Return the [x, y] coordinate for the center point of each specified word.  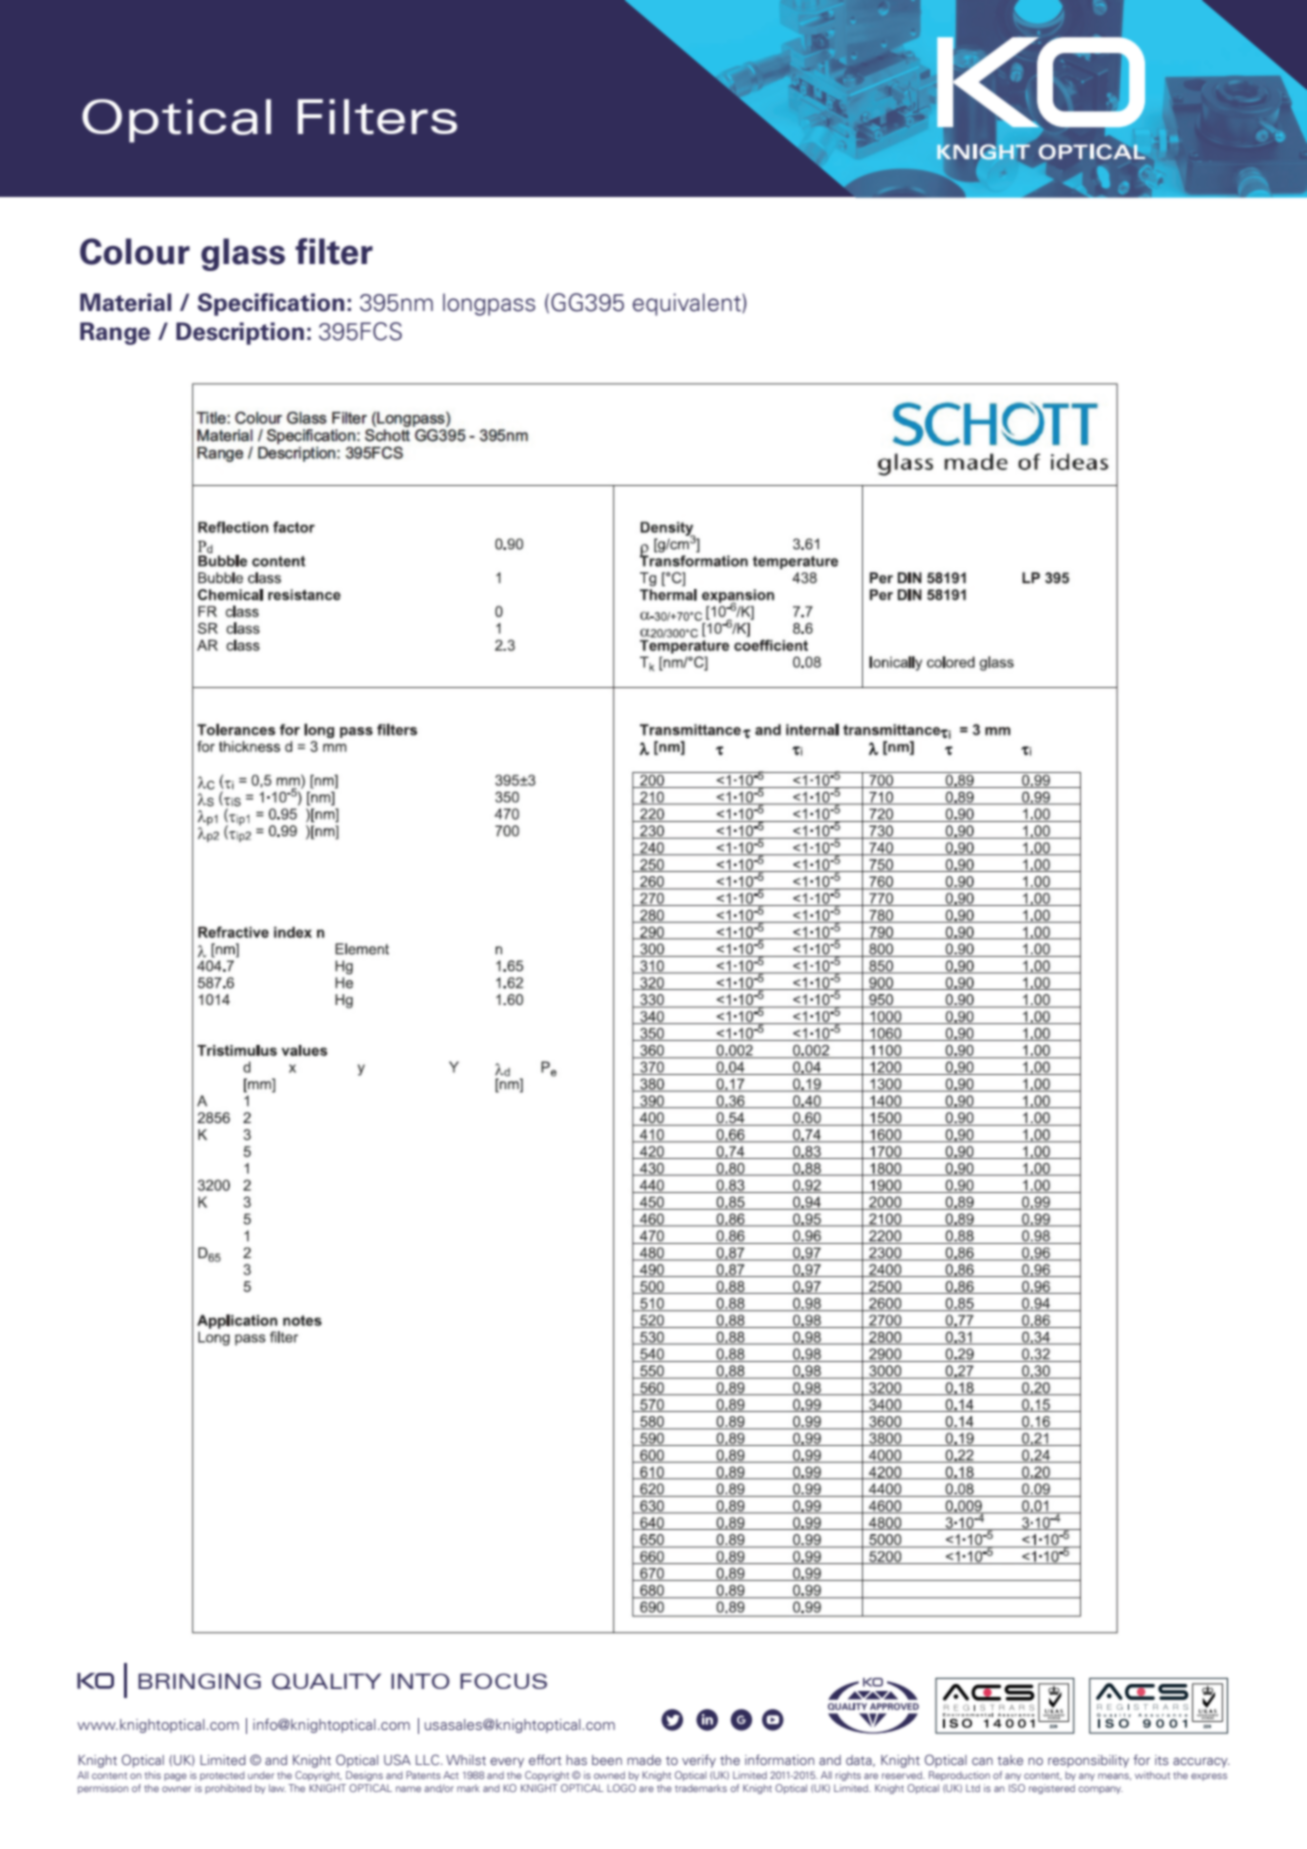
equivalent [688, 304]
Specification [271, 304]
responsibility [1088, 1761]
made [644, 1760]
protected [222, 1776]
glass [243, 254]
